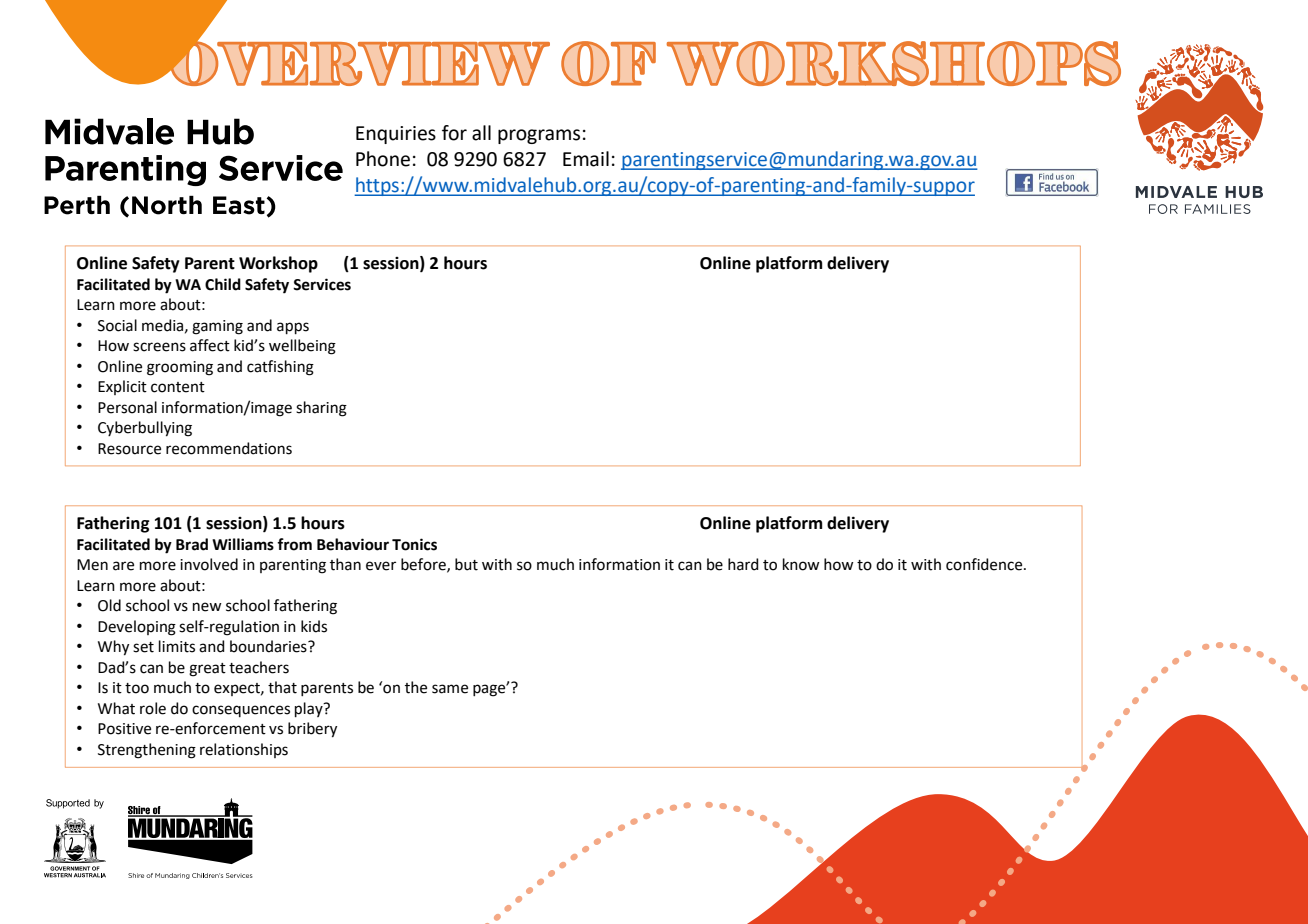  I want to click on programs, so click(539, 136).
